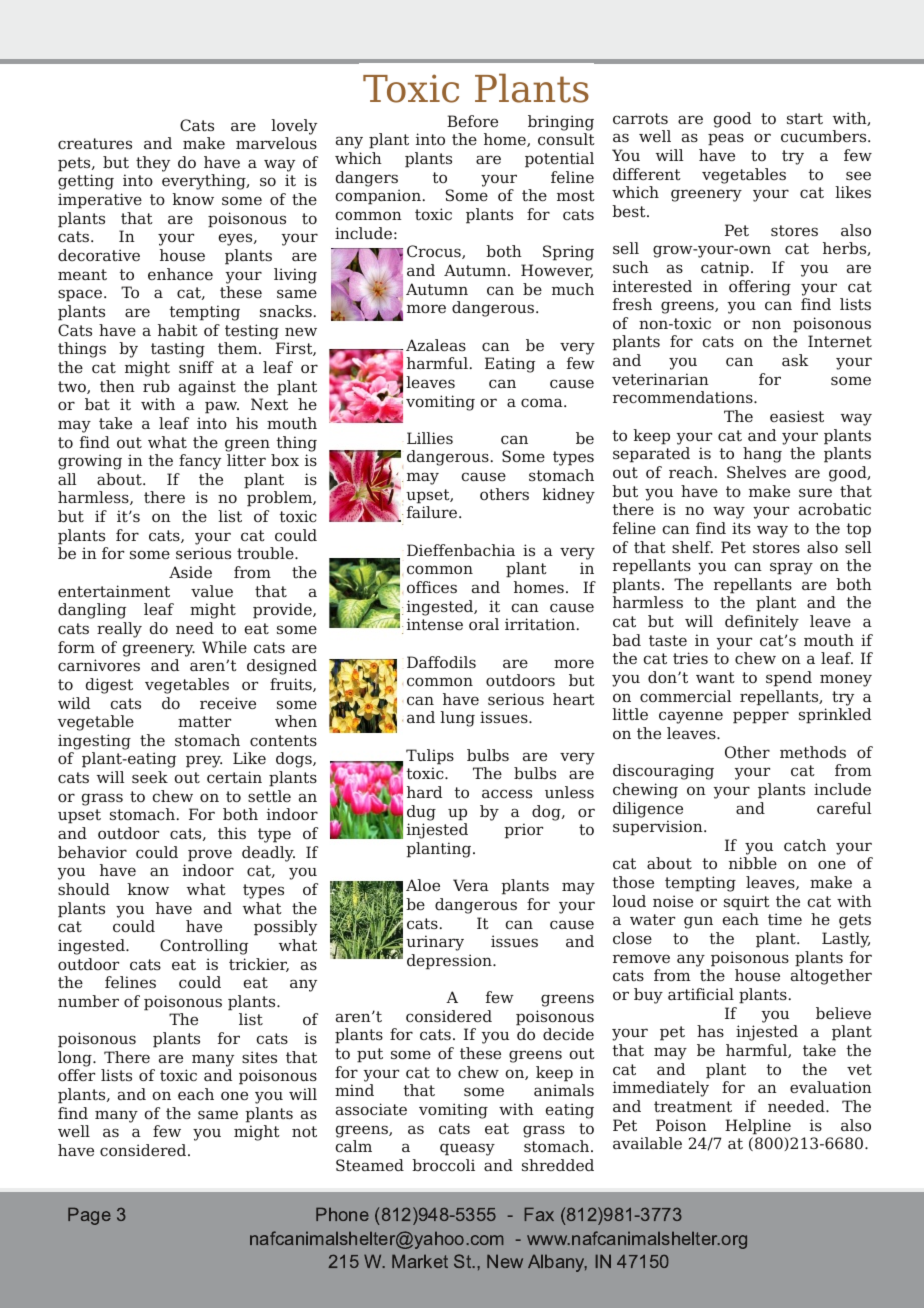  Describe the element at coordinates (156, 386) in the screenshot. I see `rub` at that location.
